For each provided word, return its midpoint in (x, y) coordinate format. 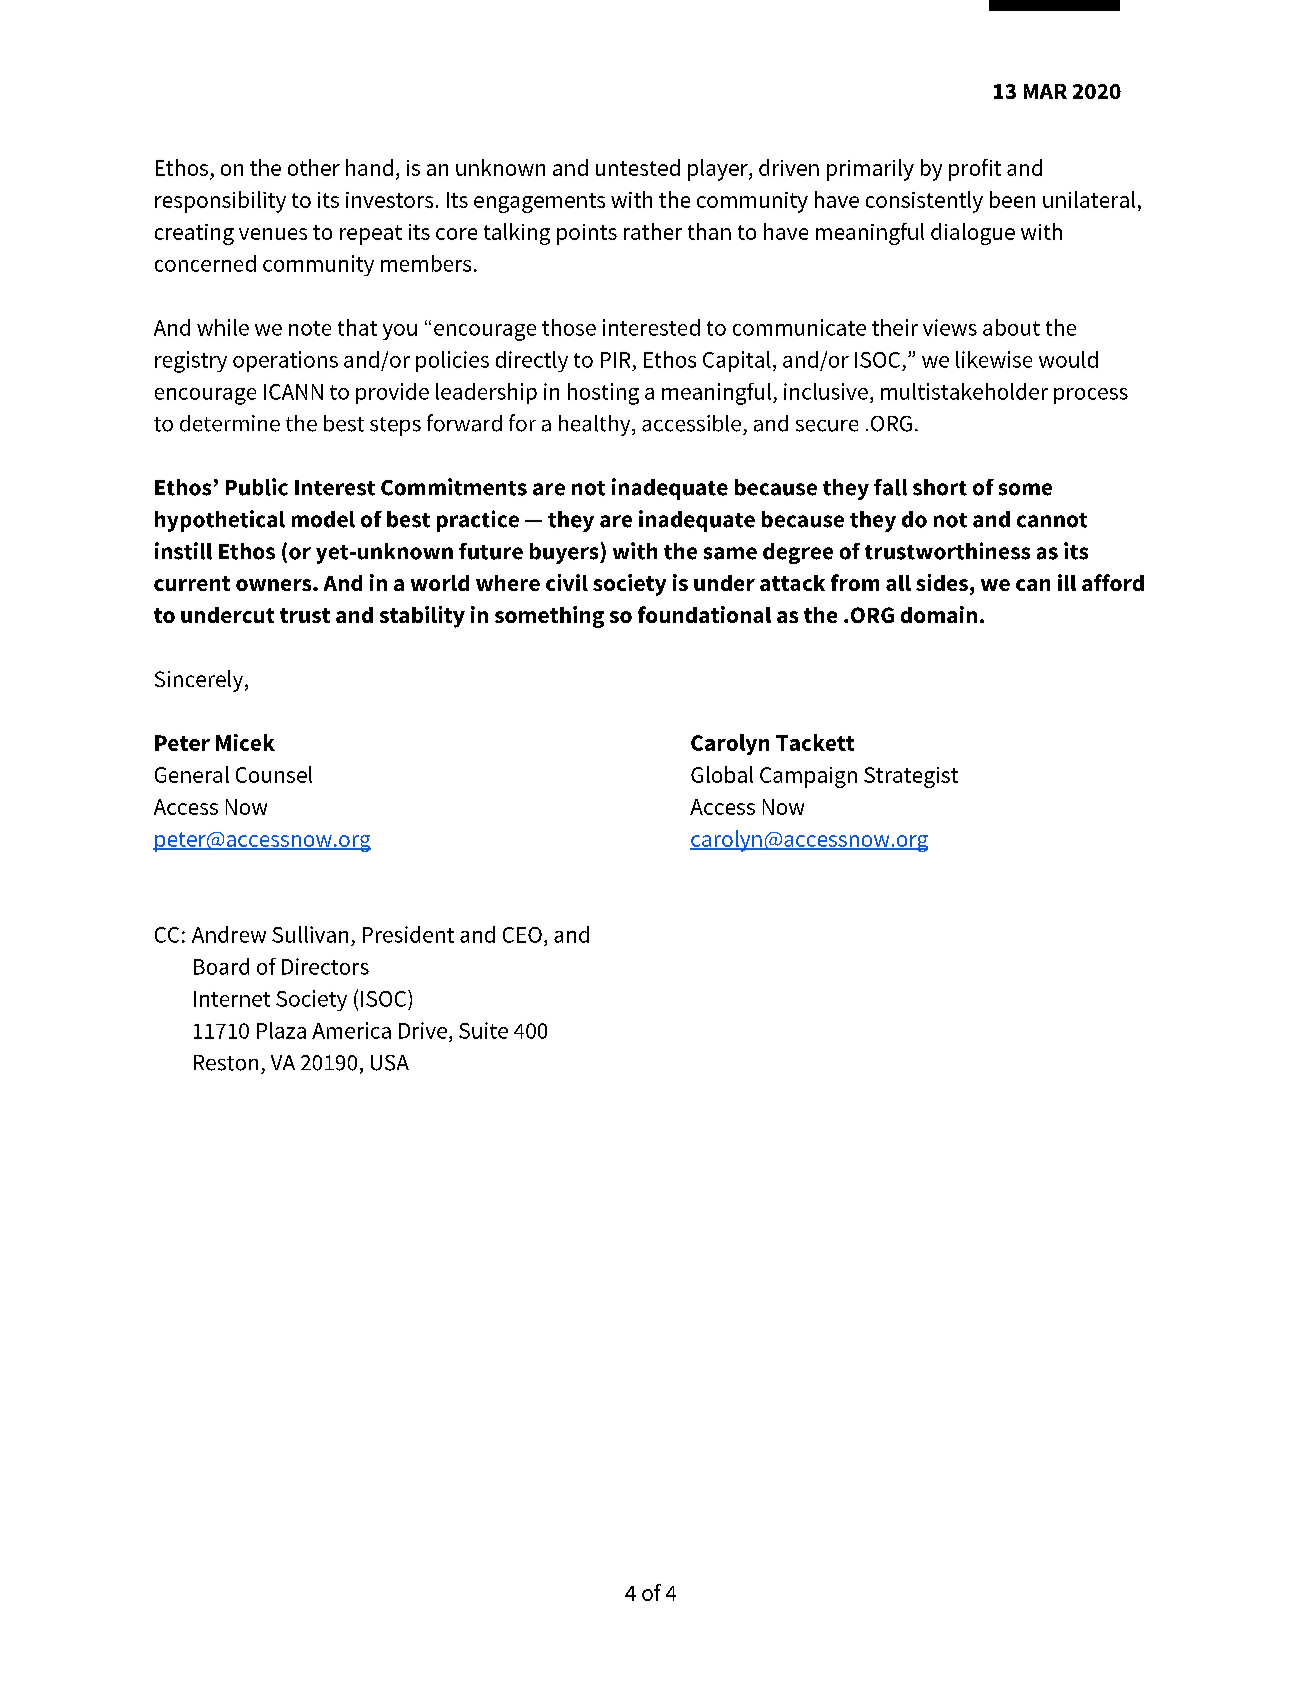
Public (257, 487)
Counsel (274, 774)
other (314, 167)
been (1012, 199)
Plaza (281, 1030)
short (940, 487)
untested (638, 167)
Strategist (911, 777)
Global (722, 774)
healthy (596, 425)
